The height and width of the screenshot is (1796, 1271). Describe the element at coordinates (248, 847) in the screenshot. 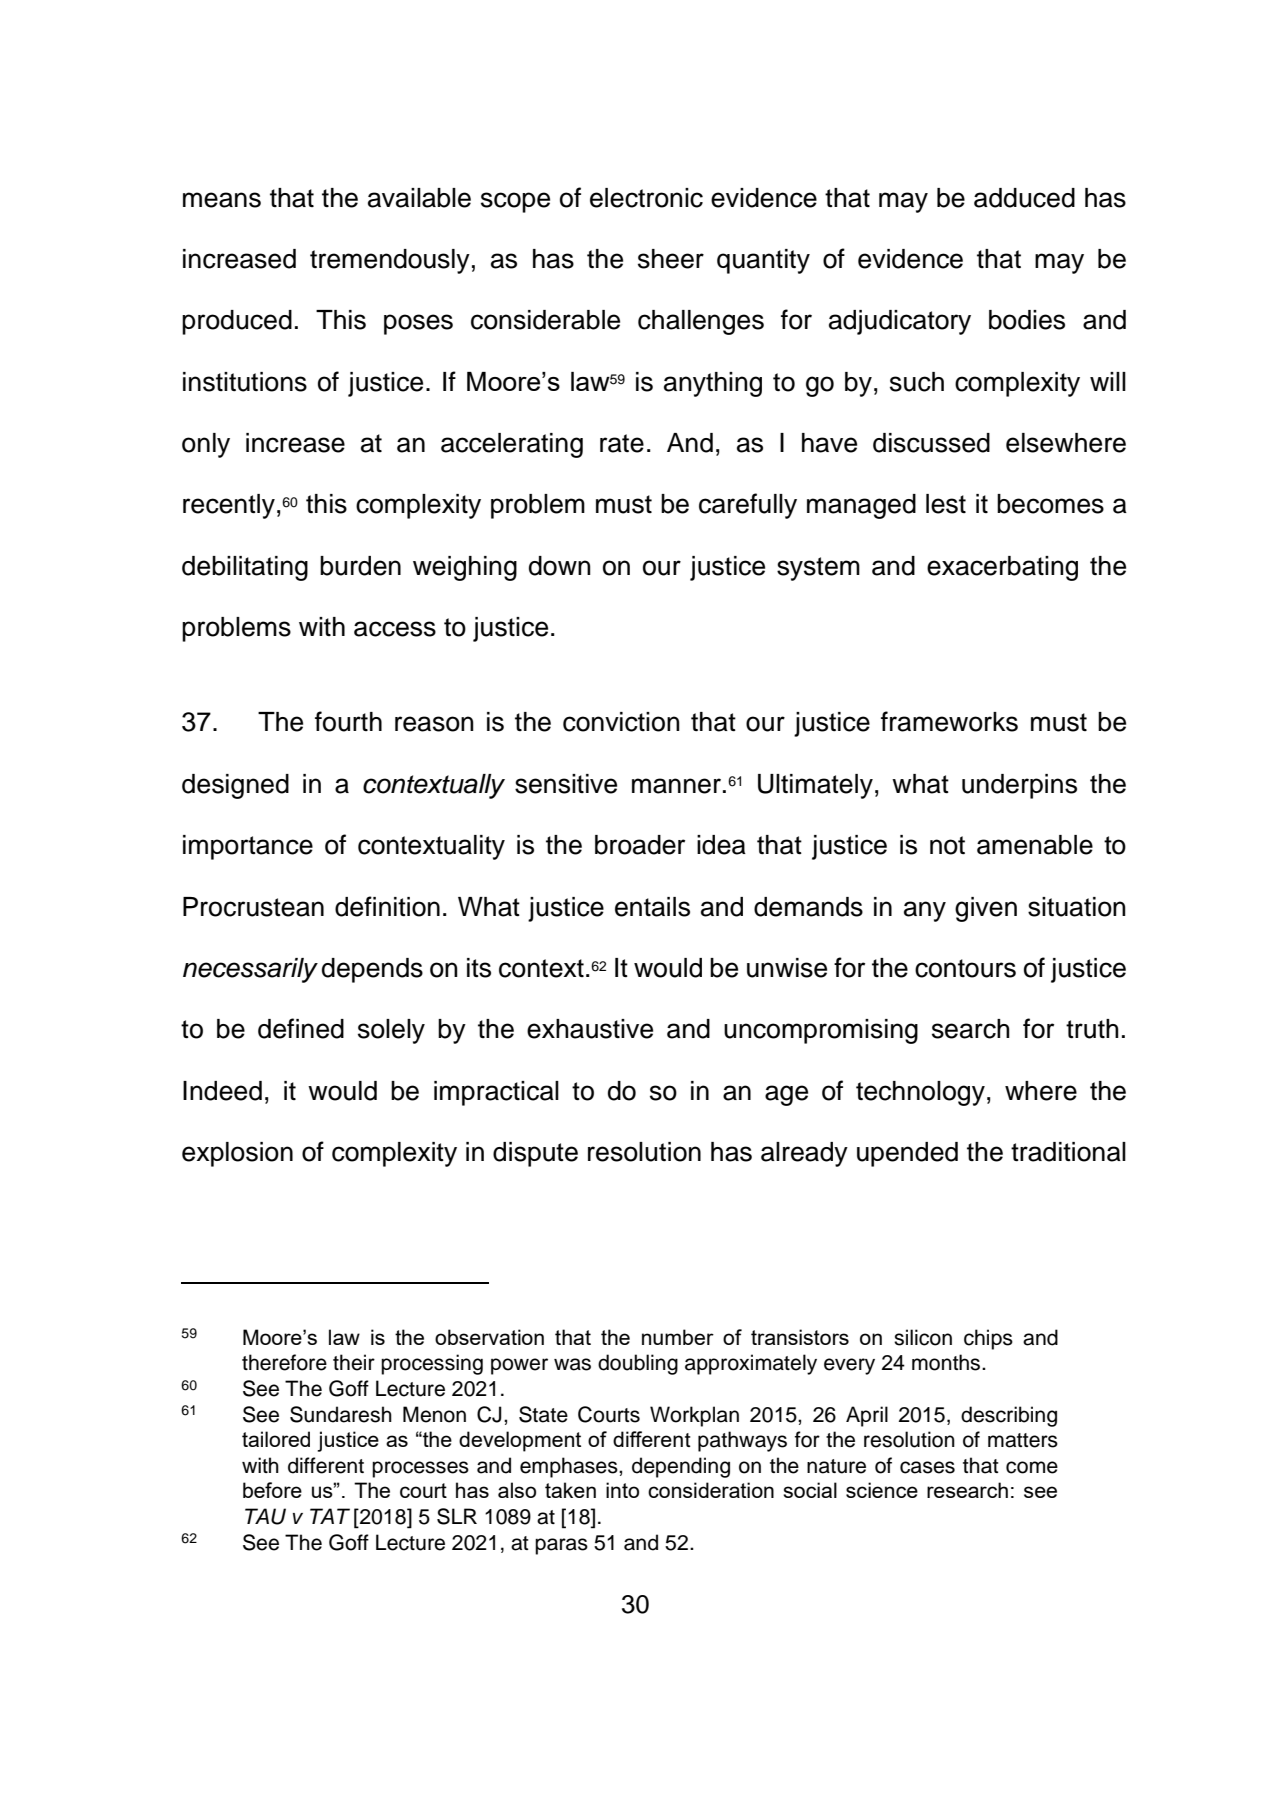

I see `importance` at that location.
